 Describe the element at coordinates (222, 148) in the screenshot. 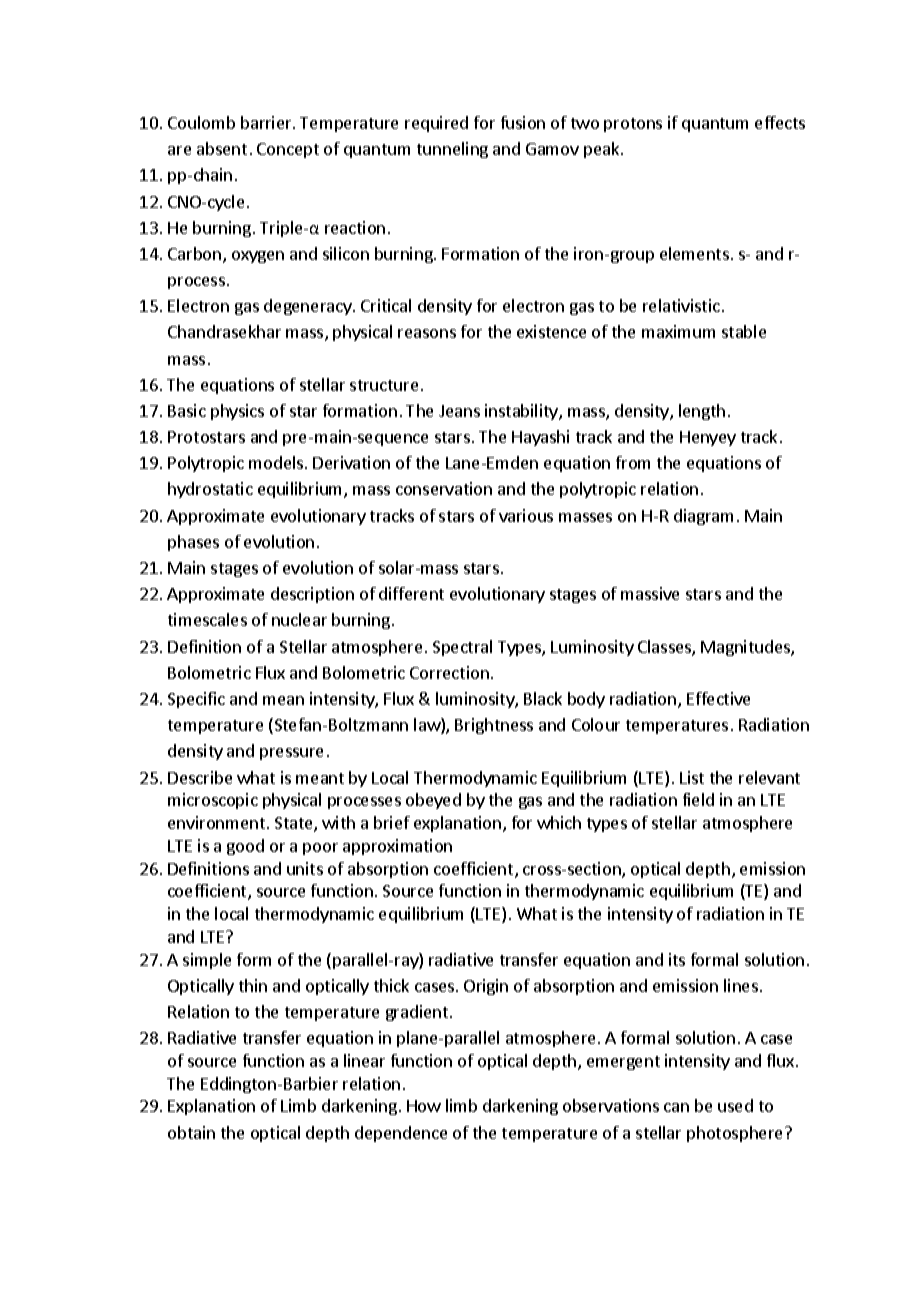

I see `absent` at that location.
